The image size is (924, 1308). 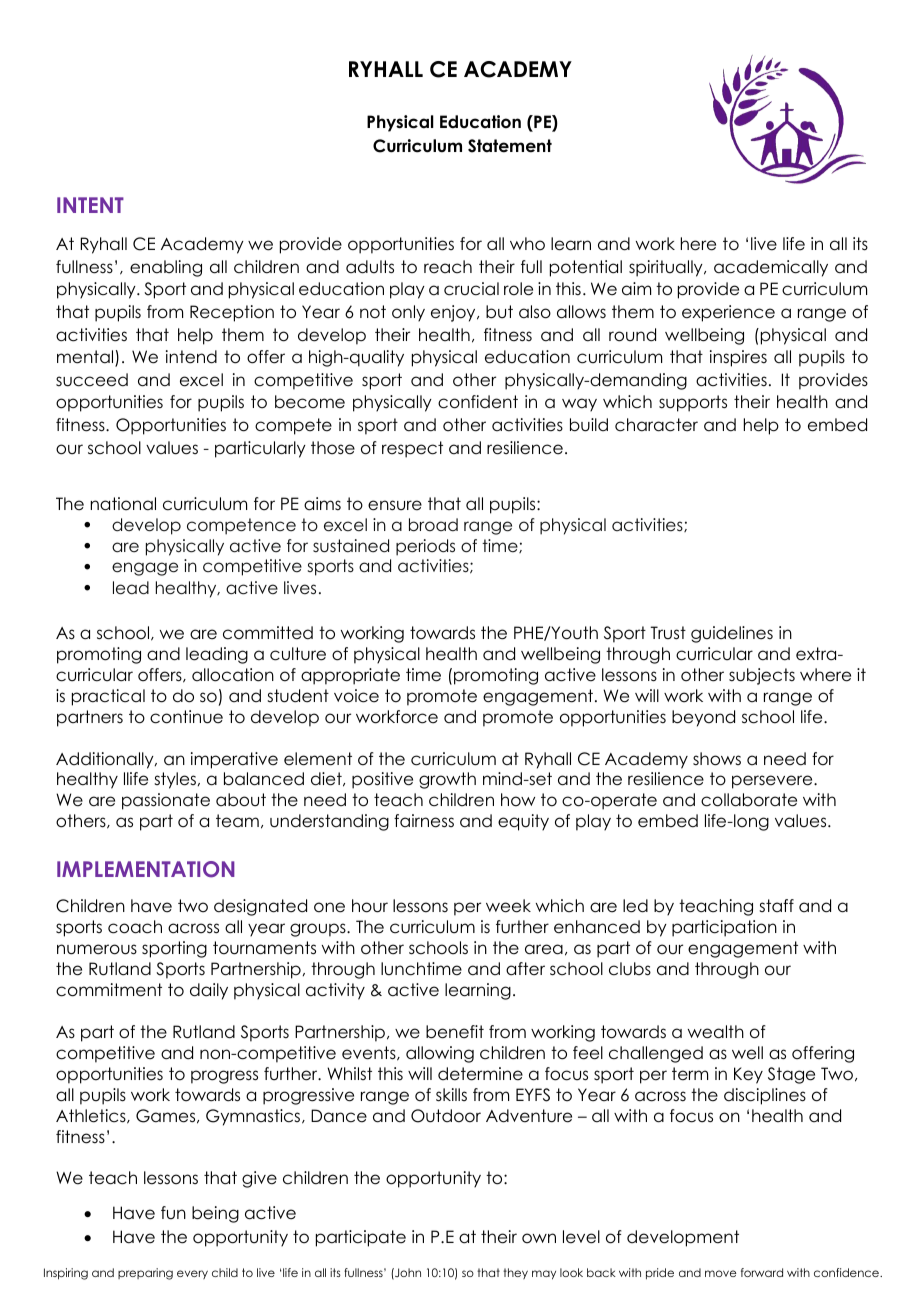 What do you see at coordinates (510, 146) in the screenshot?
I see `Statement` at bounding box center [510, 146].
